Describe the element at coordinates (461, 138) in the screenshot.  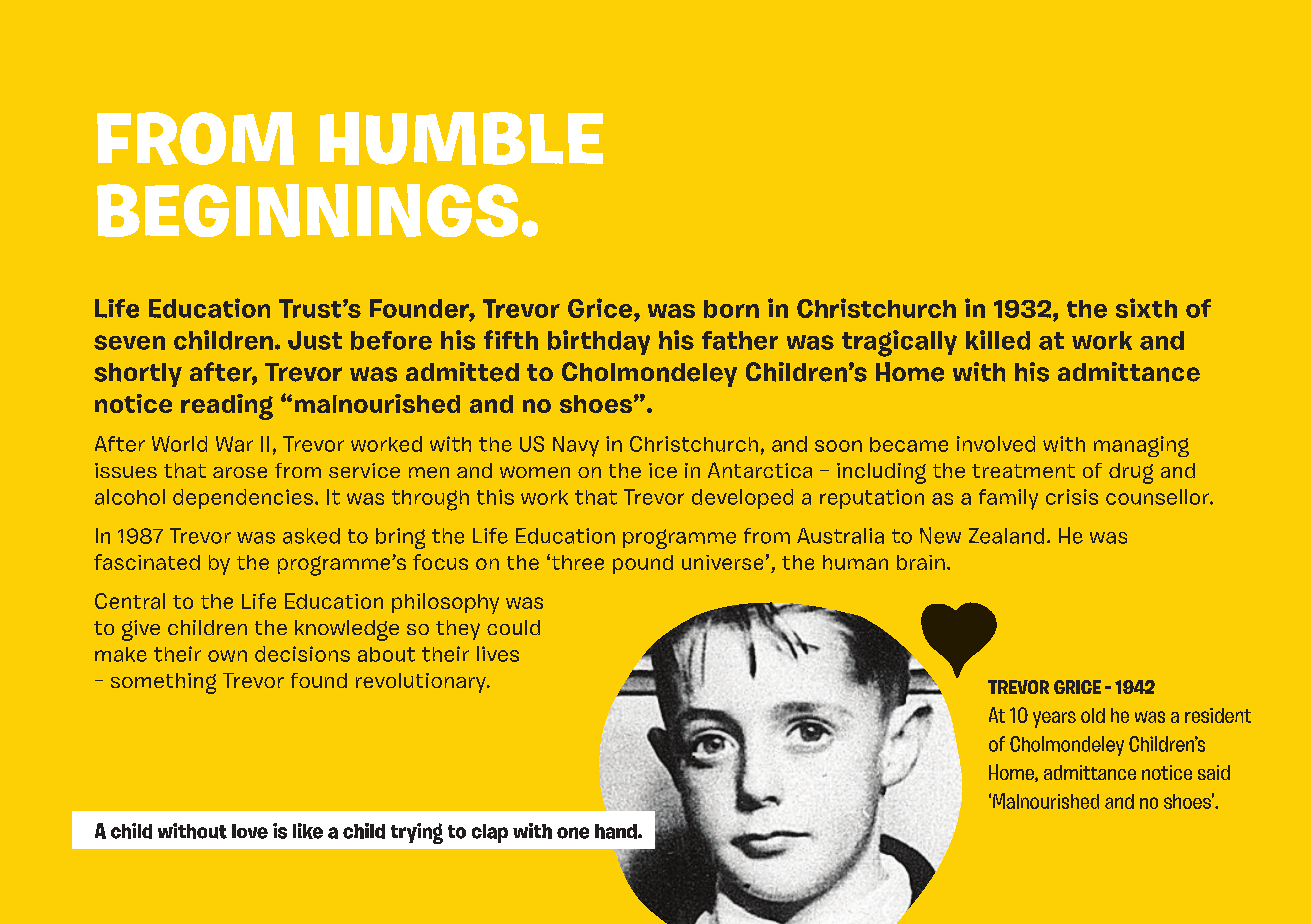
I see `HUMBLE` at that location.
